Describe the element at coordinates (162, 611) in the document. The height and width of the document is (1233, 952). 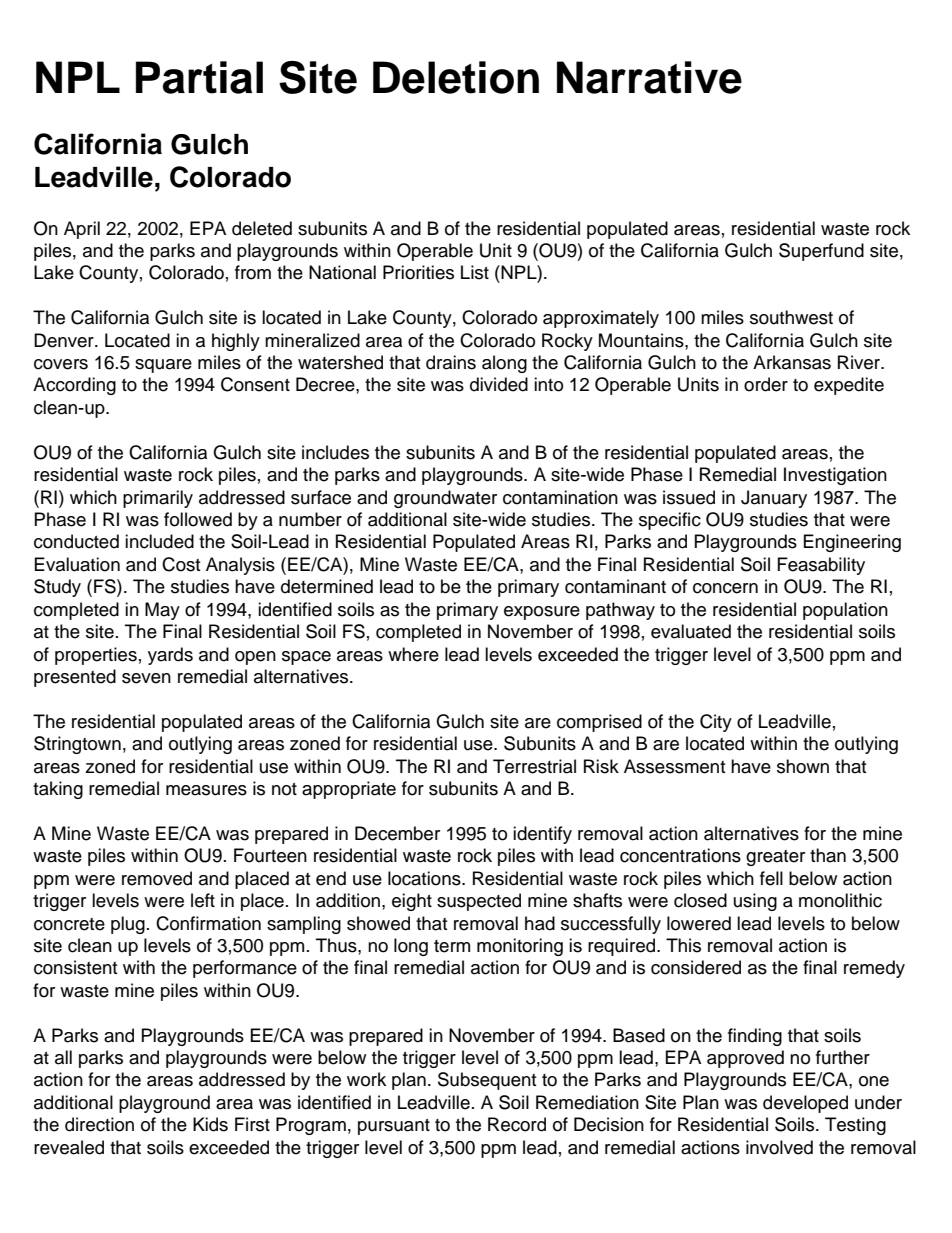
I see `May` at that location.
